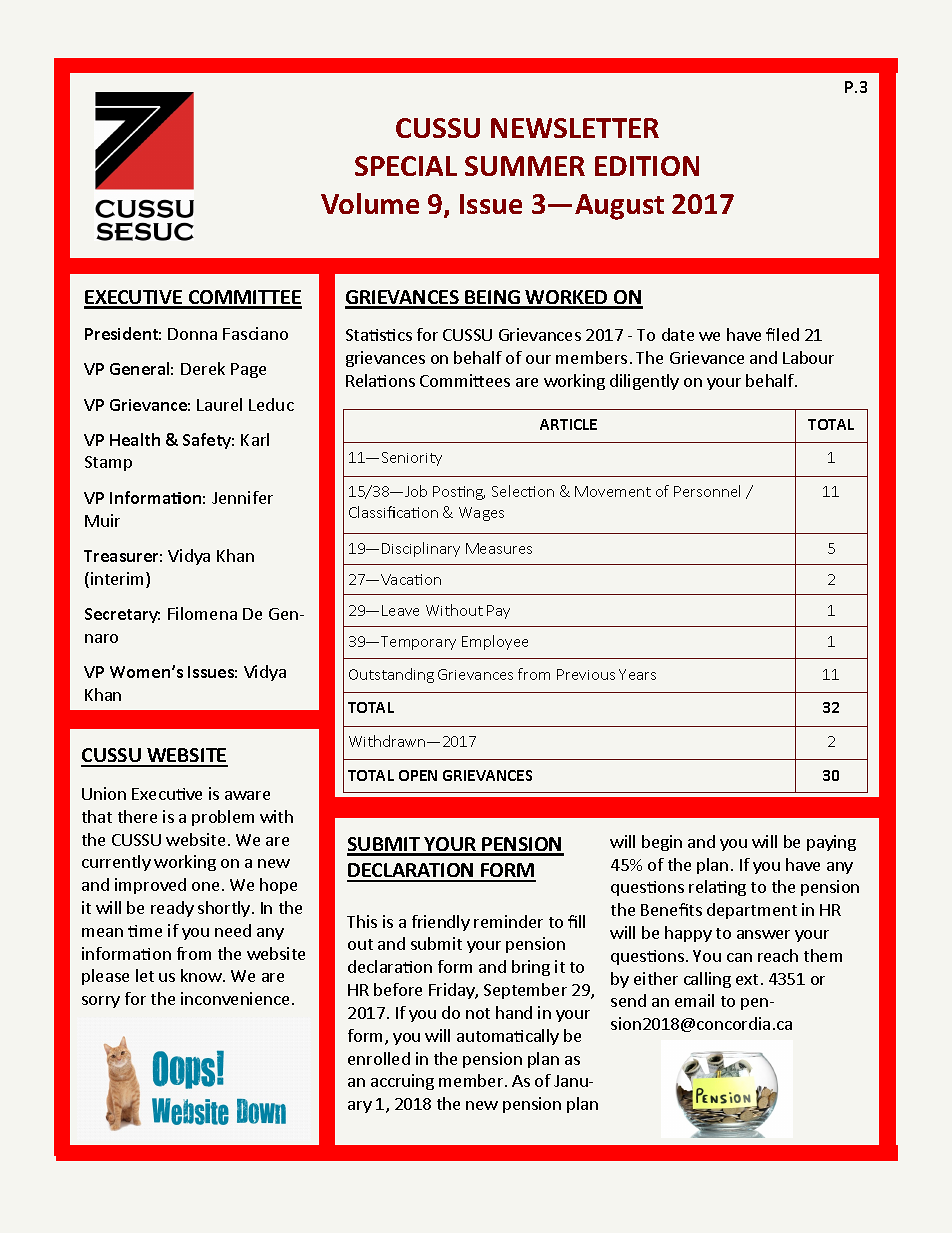 The image size is (952, 1233). I want to click on SPECIAL, so click(406, 166).
